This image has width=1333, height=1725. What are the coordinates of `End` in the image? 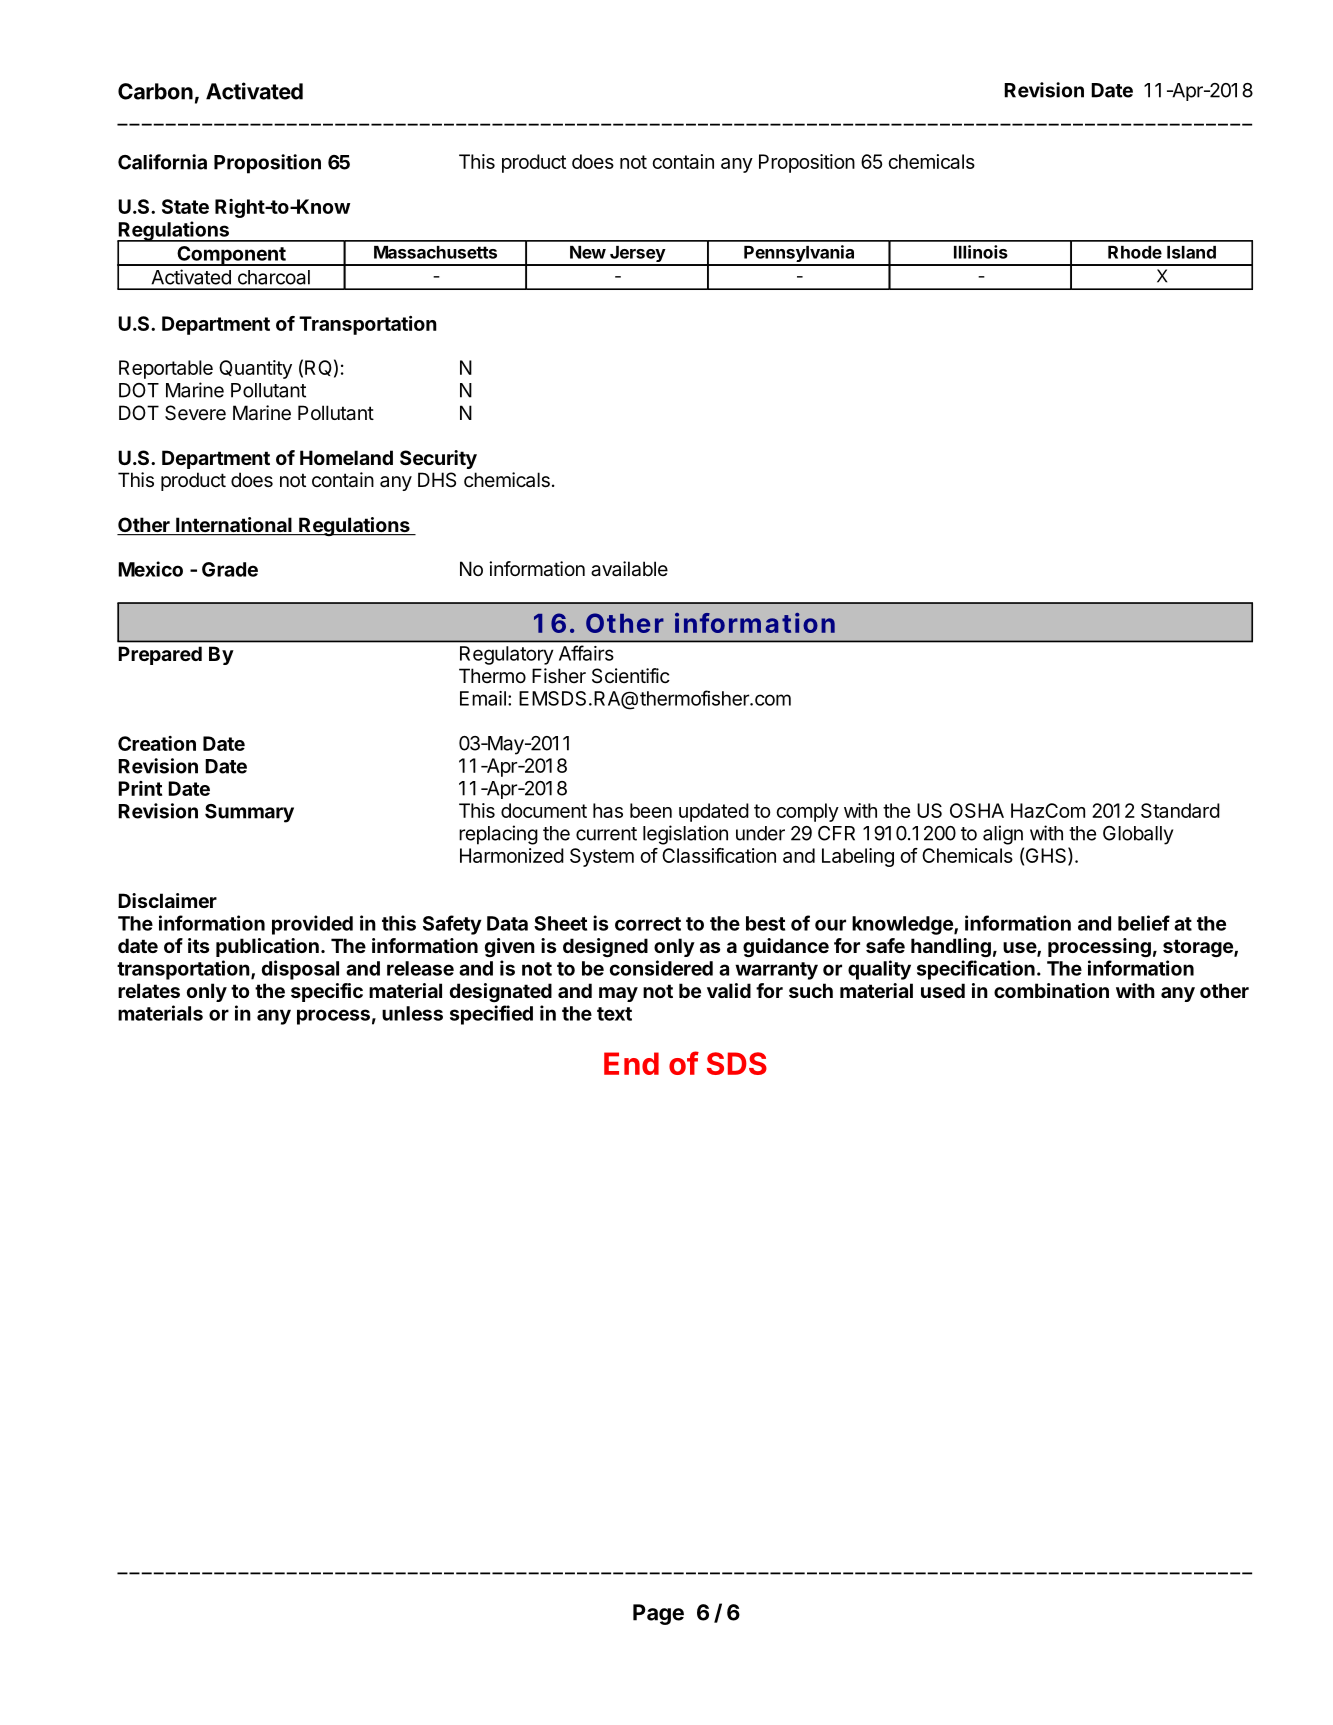 It's located at (631, 1063).
